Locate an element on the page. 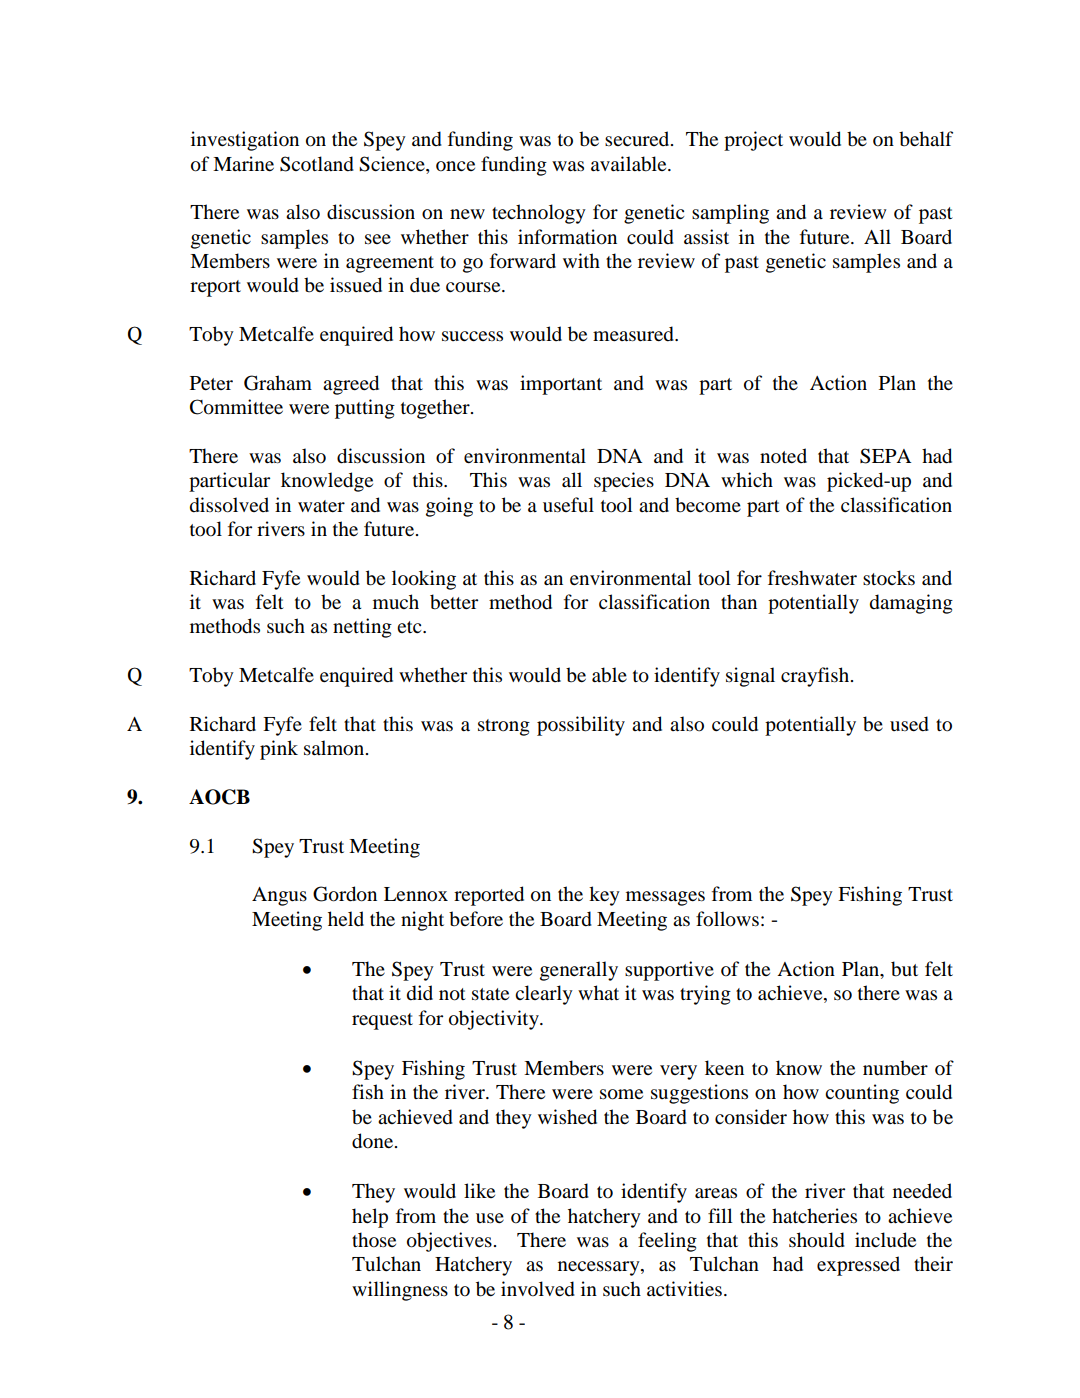  request is located at coordinates (382, 1021).
